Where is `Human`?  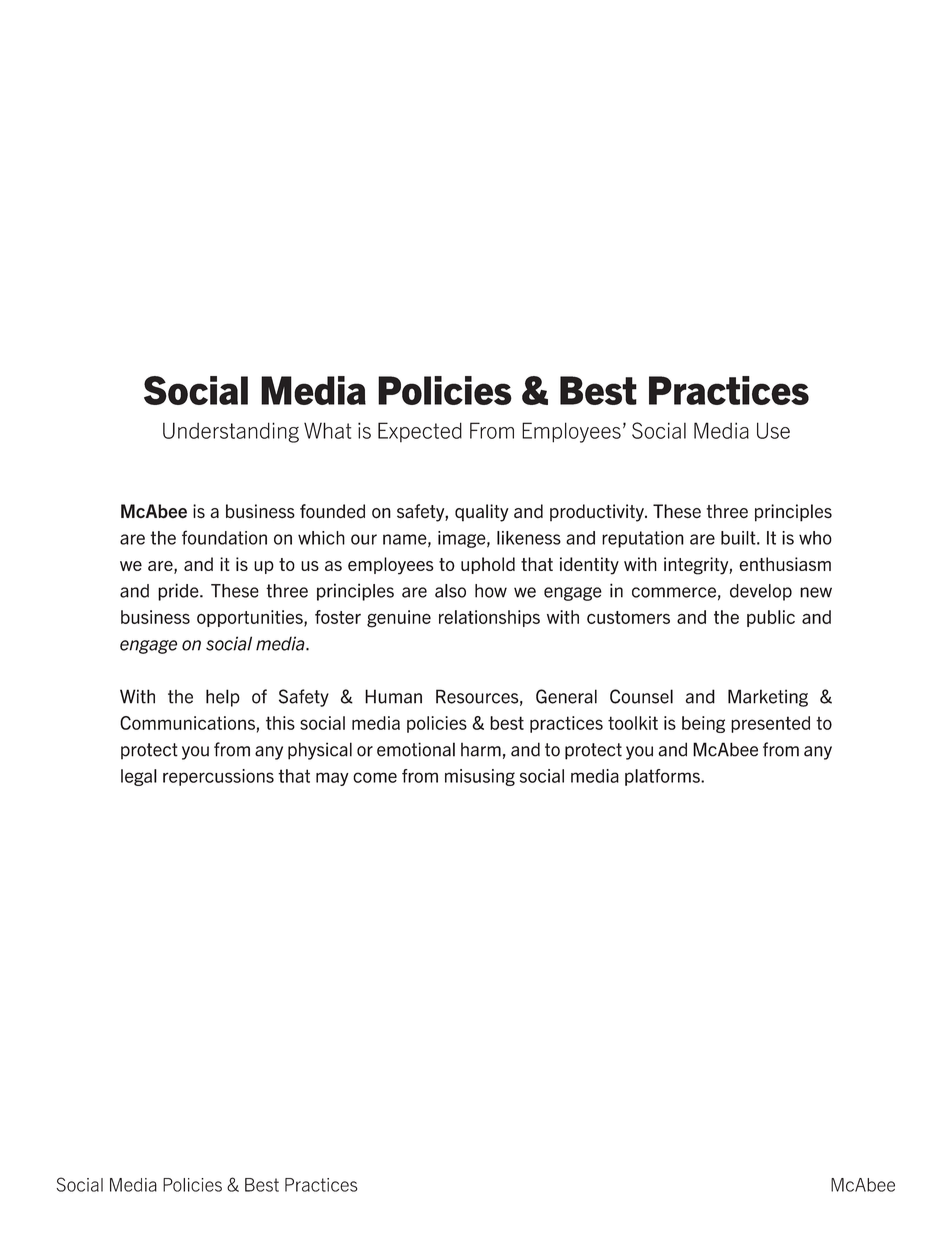
Human is located at coordinates (393, 696).
